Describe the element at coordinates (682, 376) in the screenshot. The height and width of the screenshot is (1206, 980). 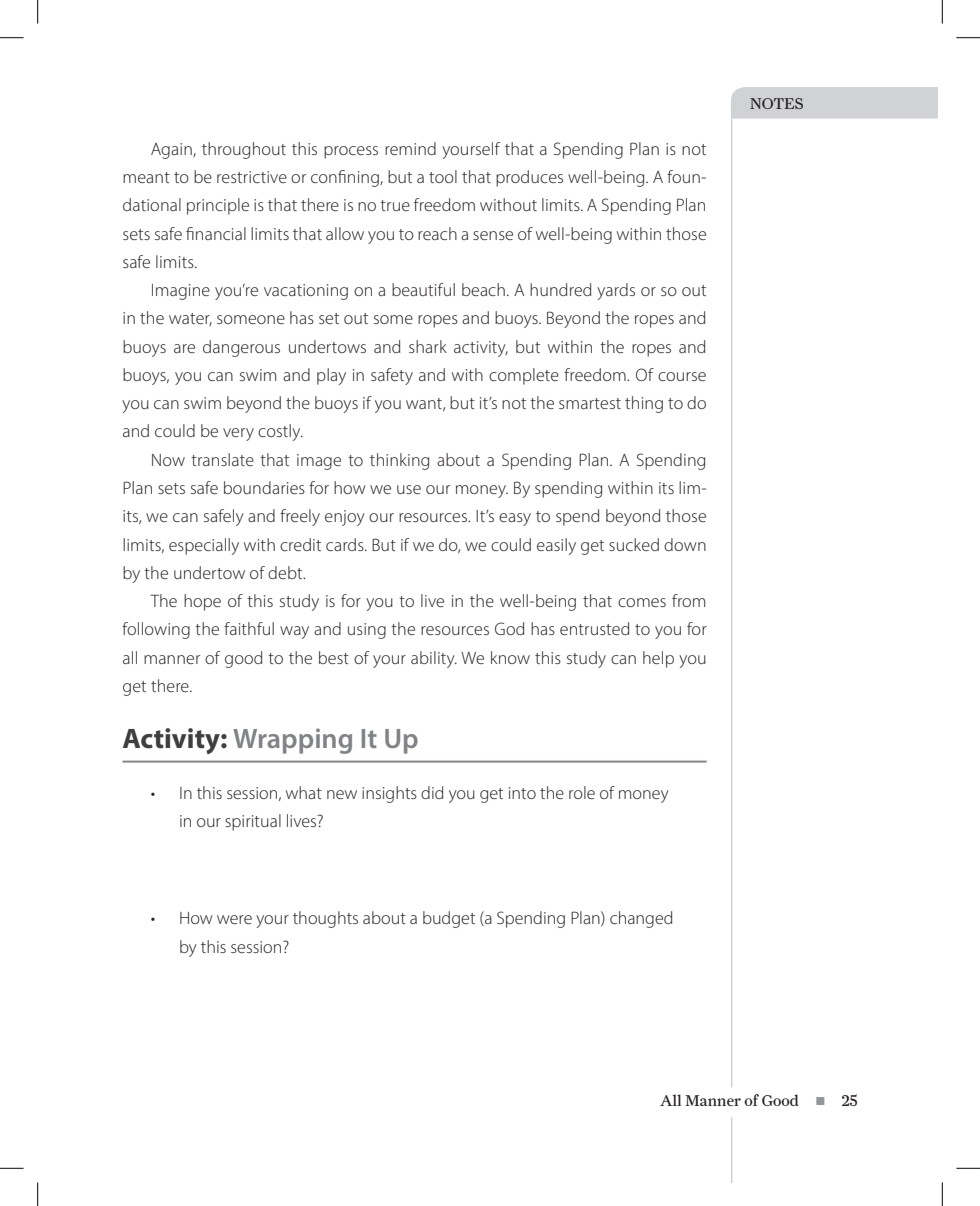
I see `course` at that location.
